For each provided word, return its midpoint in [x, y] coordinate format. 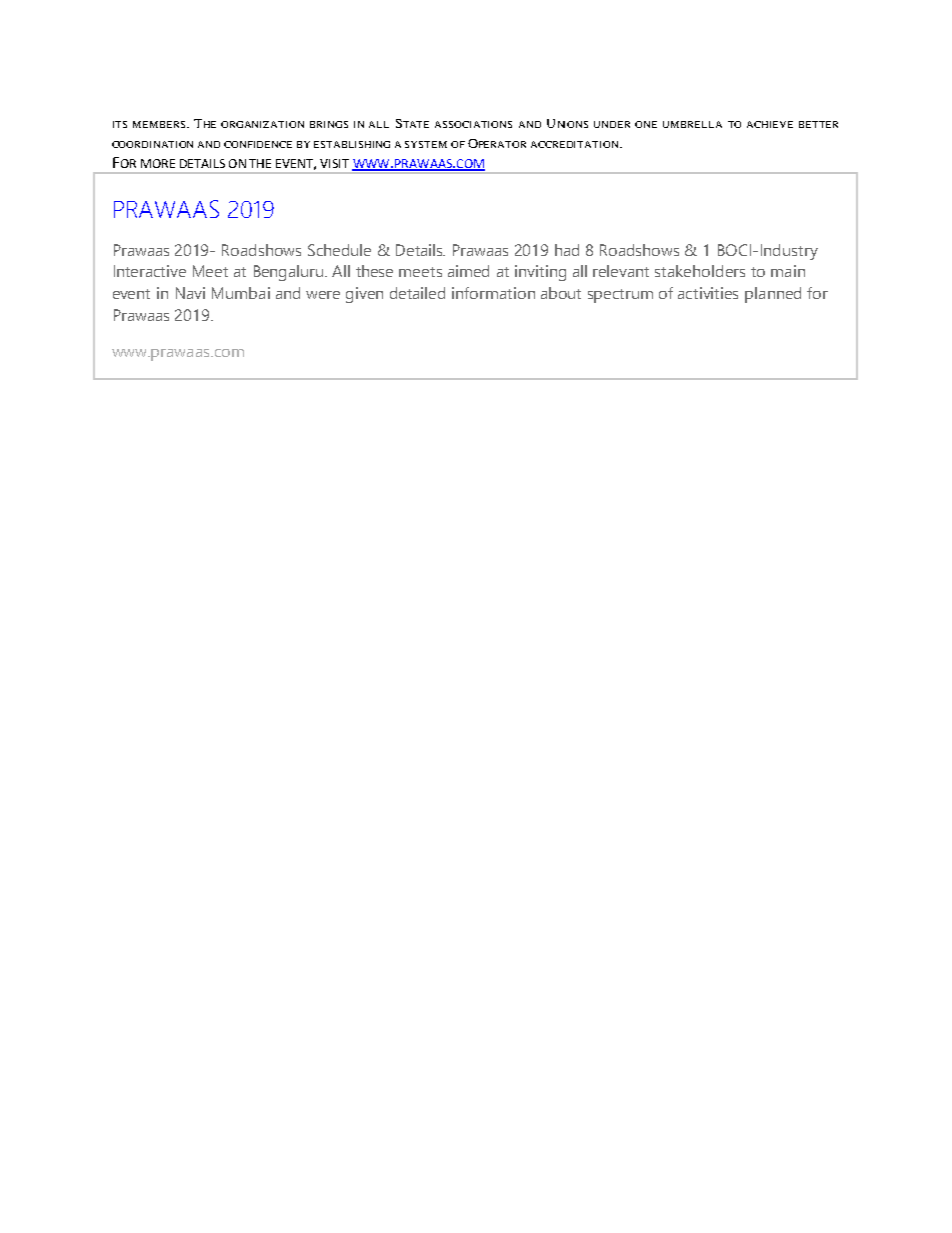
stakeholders [700, 271]
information [493, 293]
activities [708, 293]
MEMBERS [160, 124]
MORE [158, 163]
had [567, 250]
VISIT [334, 163]
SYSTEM [426, 144]
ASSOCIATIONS [473, 124]
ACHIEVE [770, 124]
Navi [190, 293]
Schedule [339, 250]
